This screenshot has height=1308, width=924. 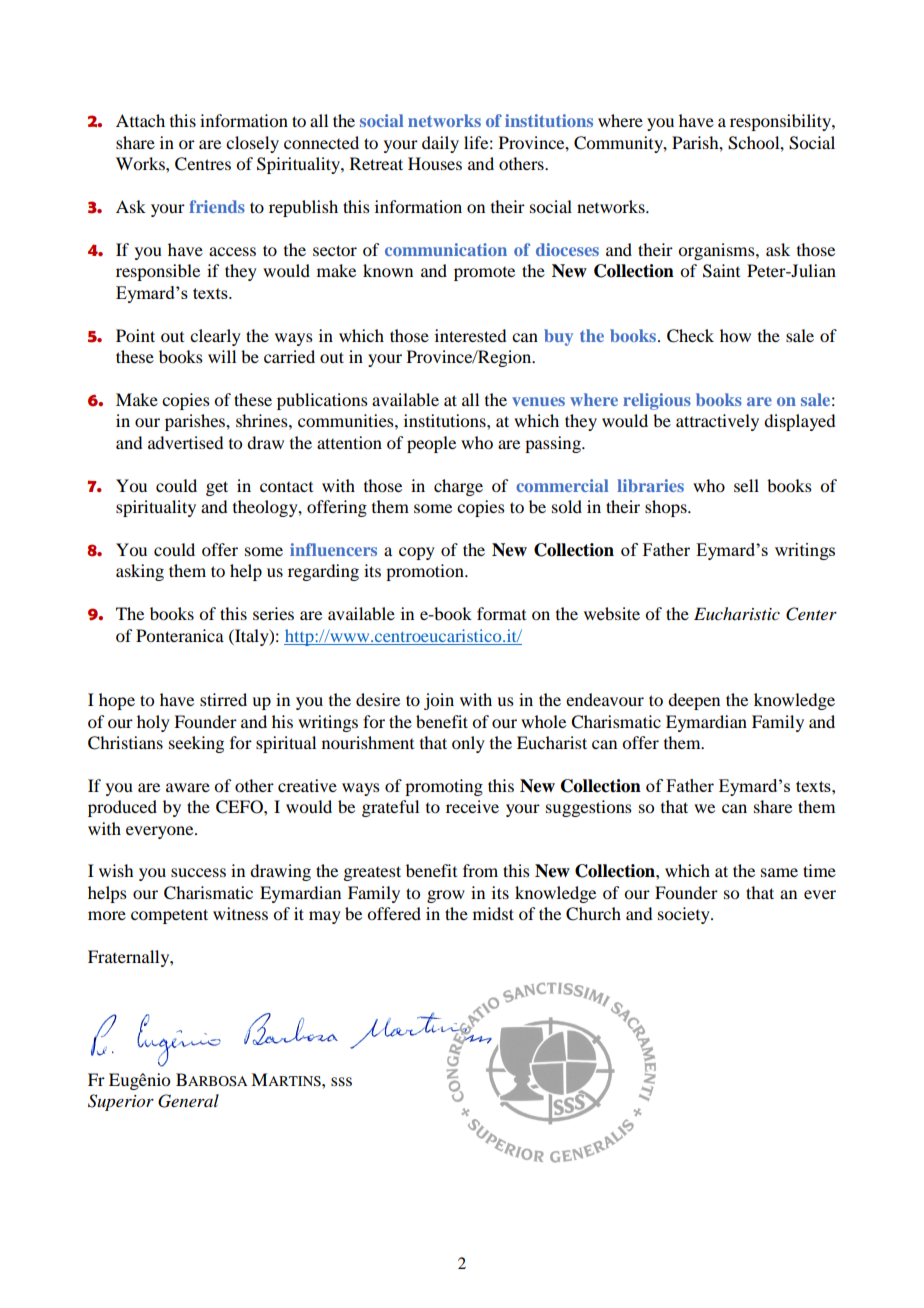 What do you see at coordinates (341, 1081) in the screenshot?
I see `sss` at bounding box center [341, 1081].
